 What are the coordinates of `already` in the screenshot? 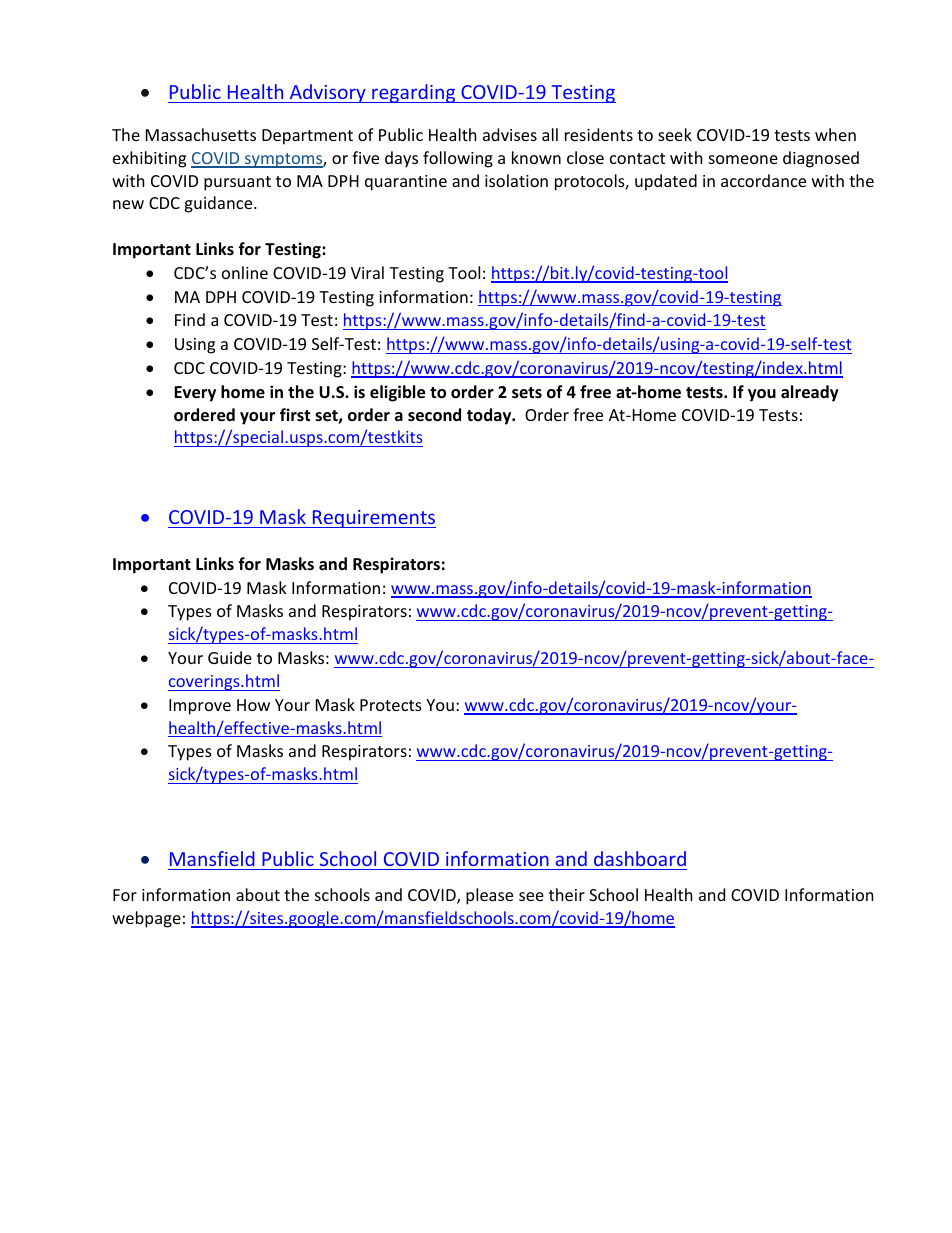 It's located at (810, 393).
